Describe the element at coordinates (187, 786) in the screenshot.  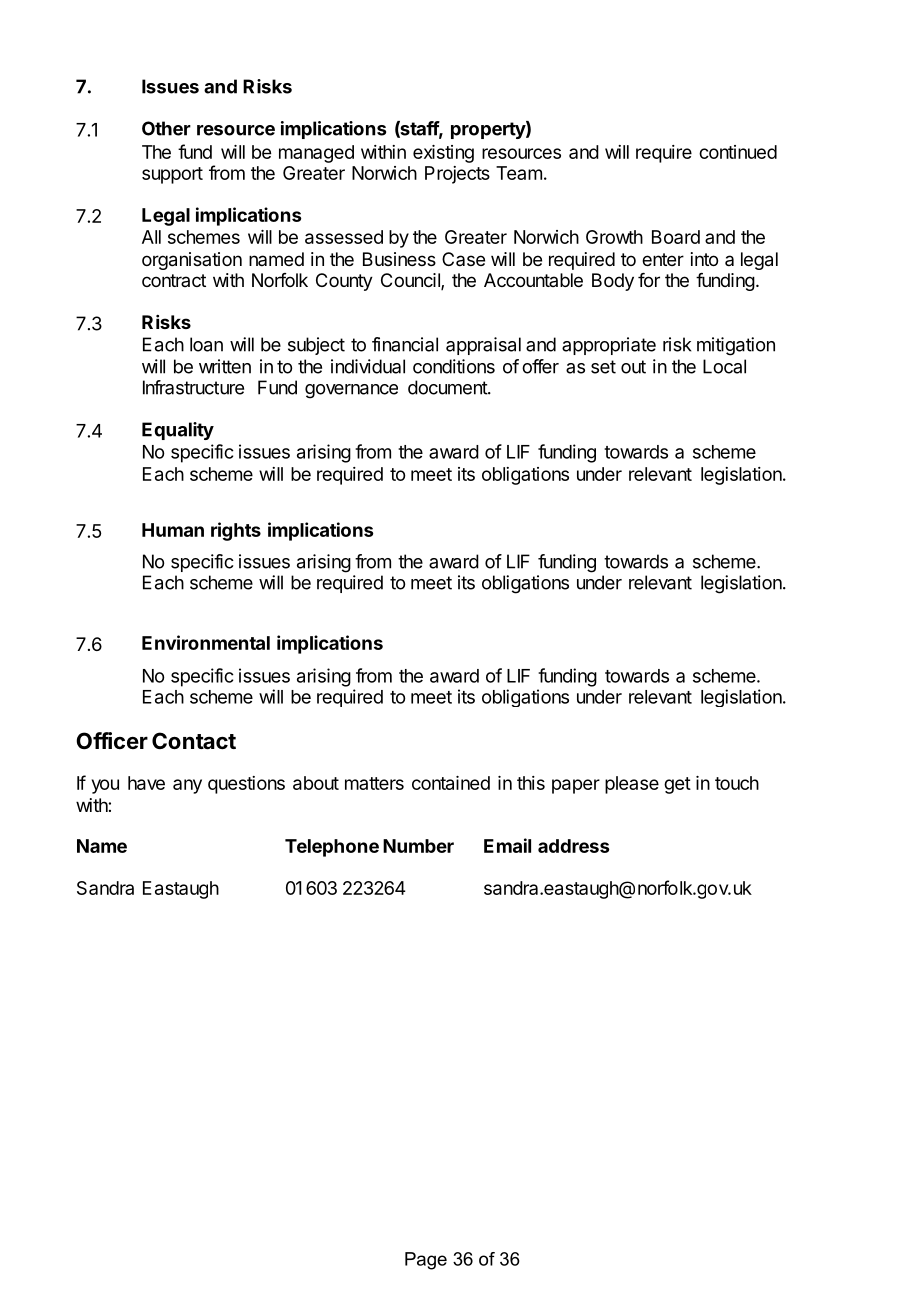
I see `any` at that location.
